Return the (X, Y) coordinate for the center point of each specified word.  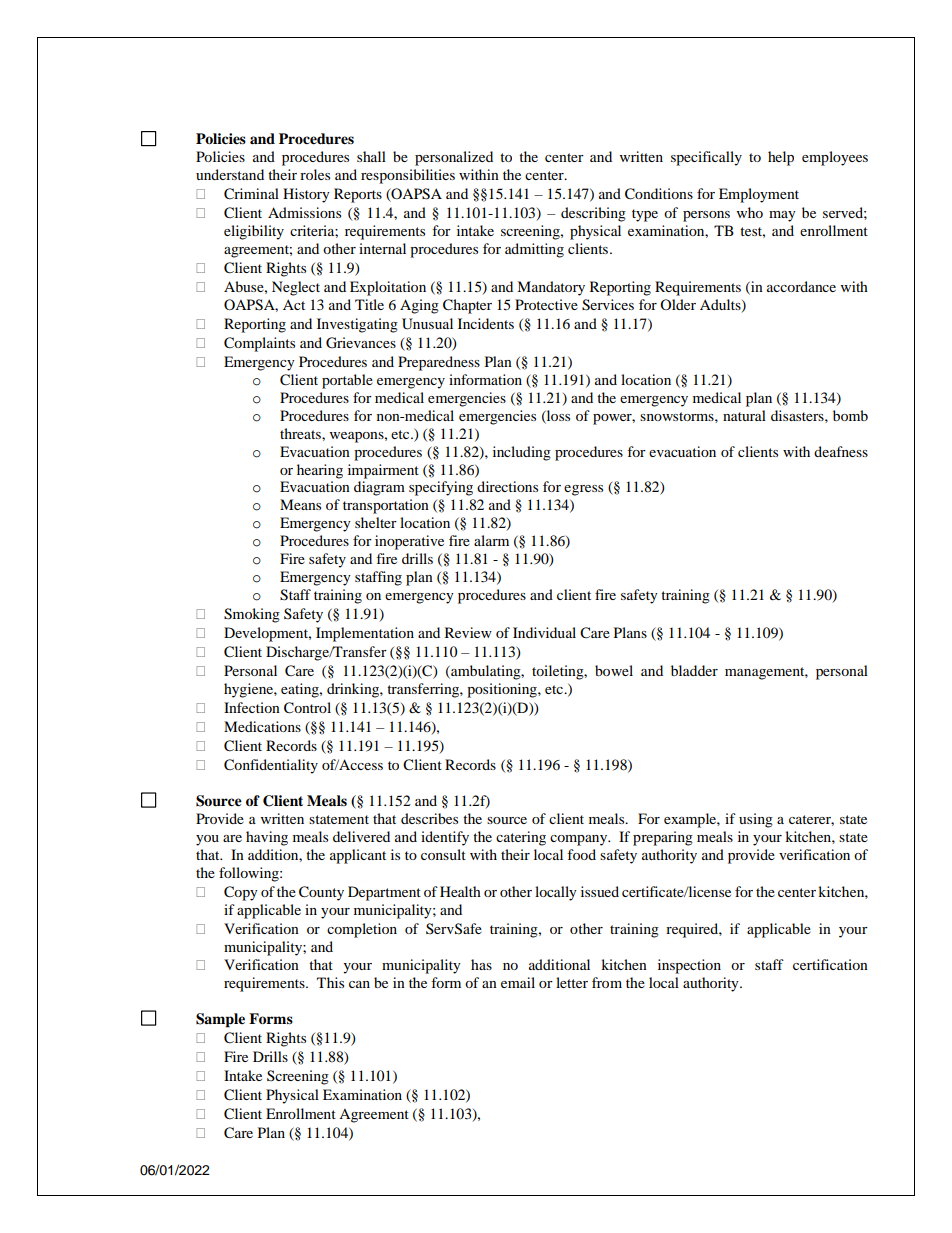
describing (593, 214)
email (518, 982)
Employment (759, 195)
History (306, 195)
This (330, 982)
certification (830, 964)
